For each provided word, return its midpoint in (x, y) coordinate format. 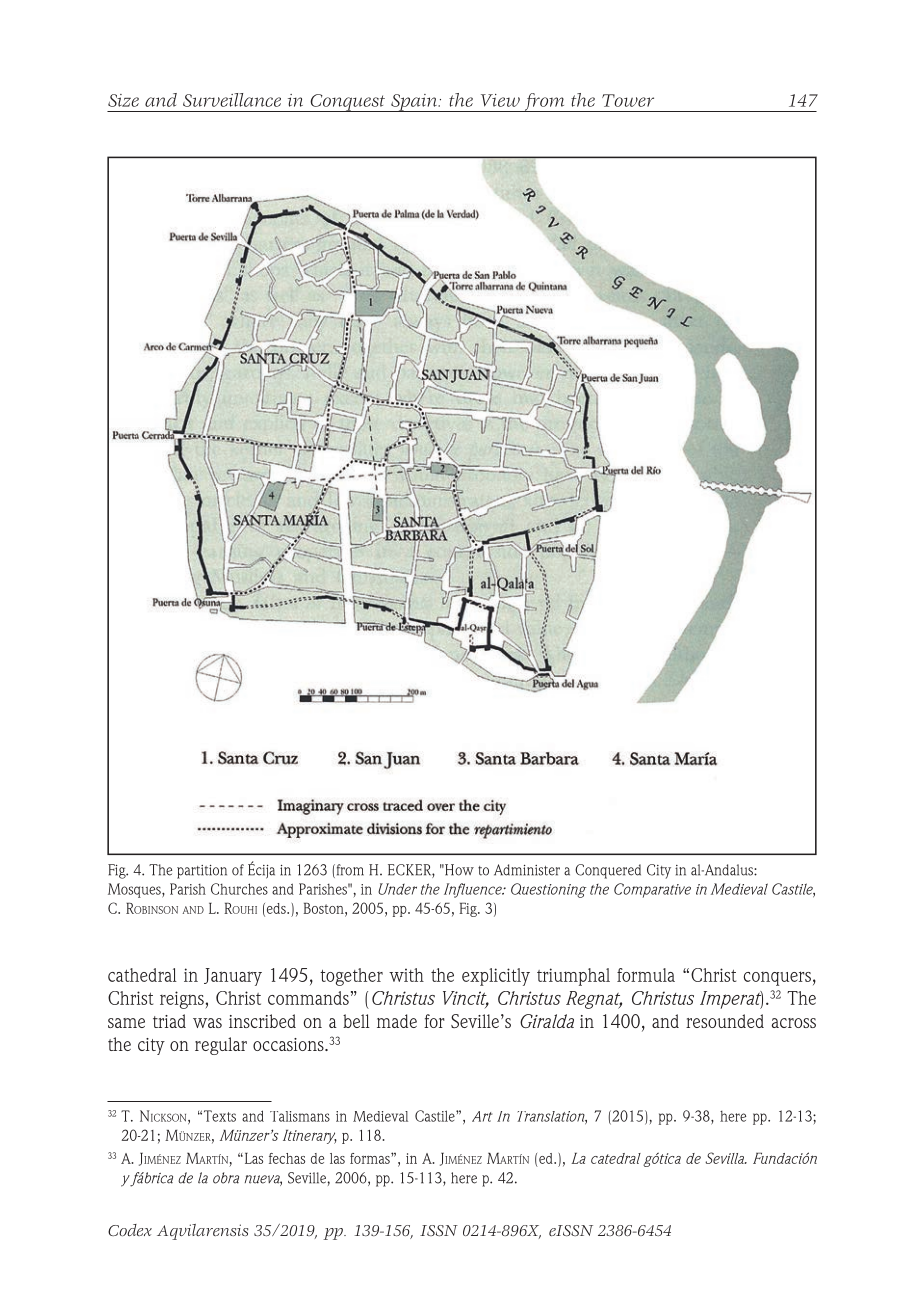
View (500, 100)
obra (226, 1178)
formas (371, 1158)
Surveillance (232, 100)
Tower (628, 100)
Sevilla (725, 1158)
